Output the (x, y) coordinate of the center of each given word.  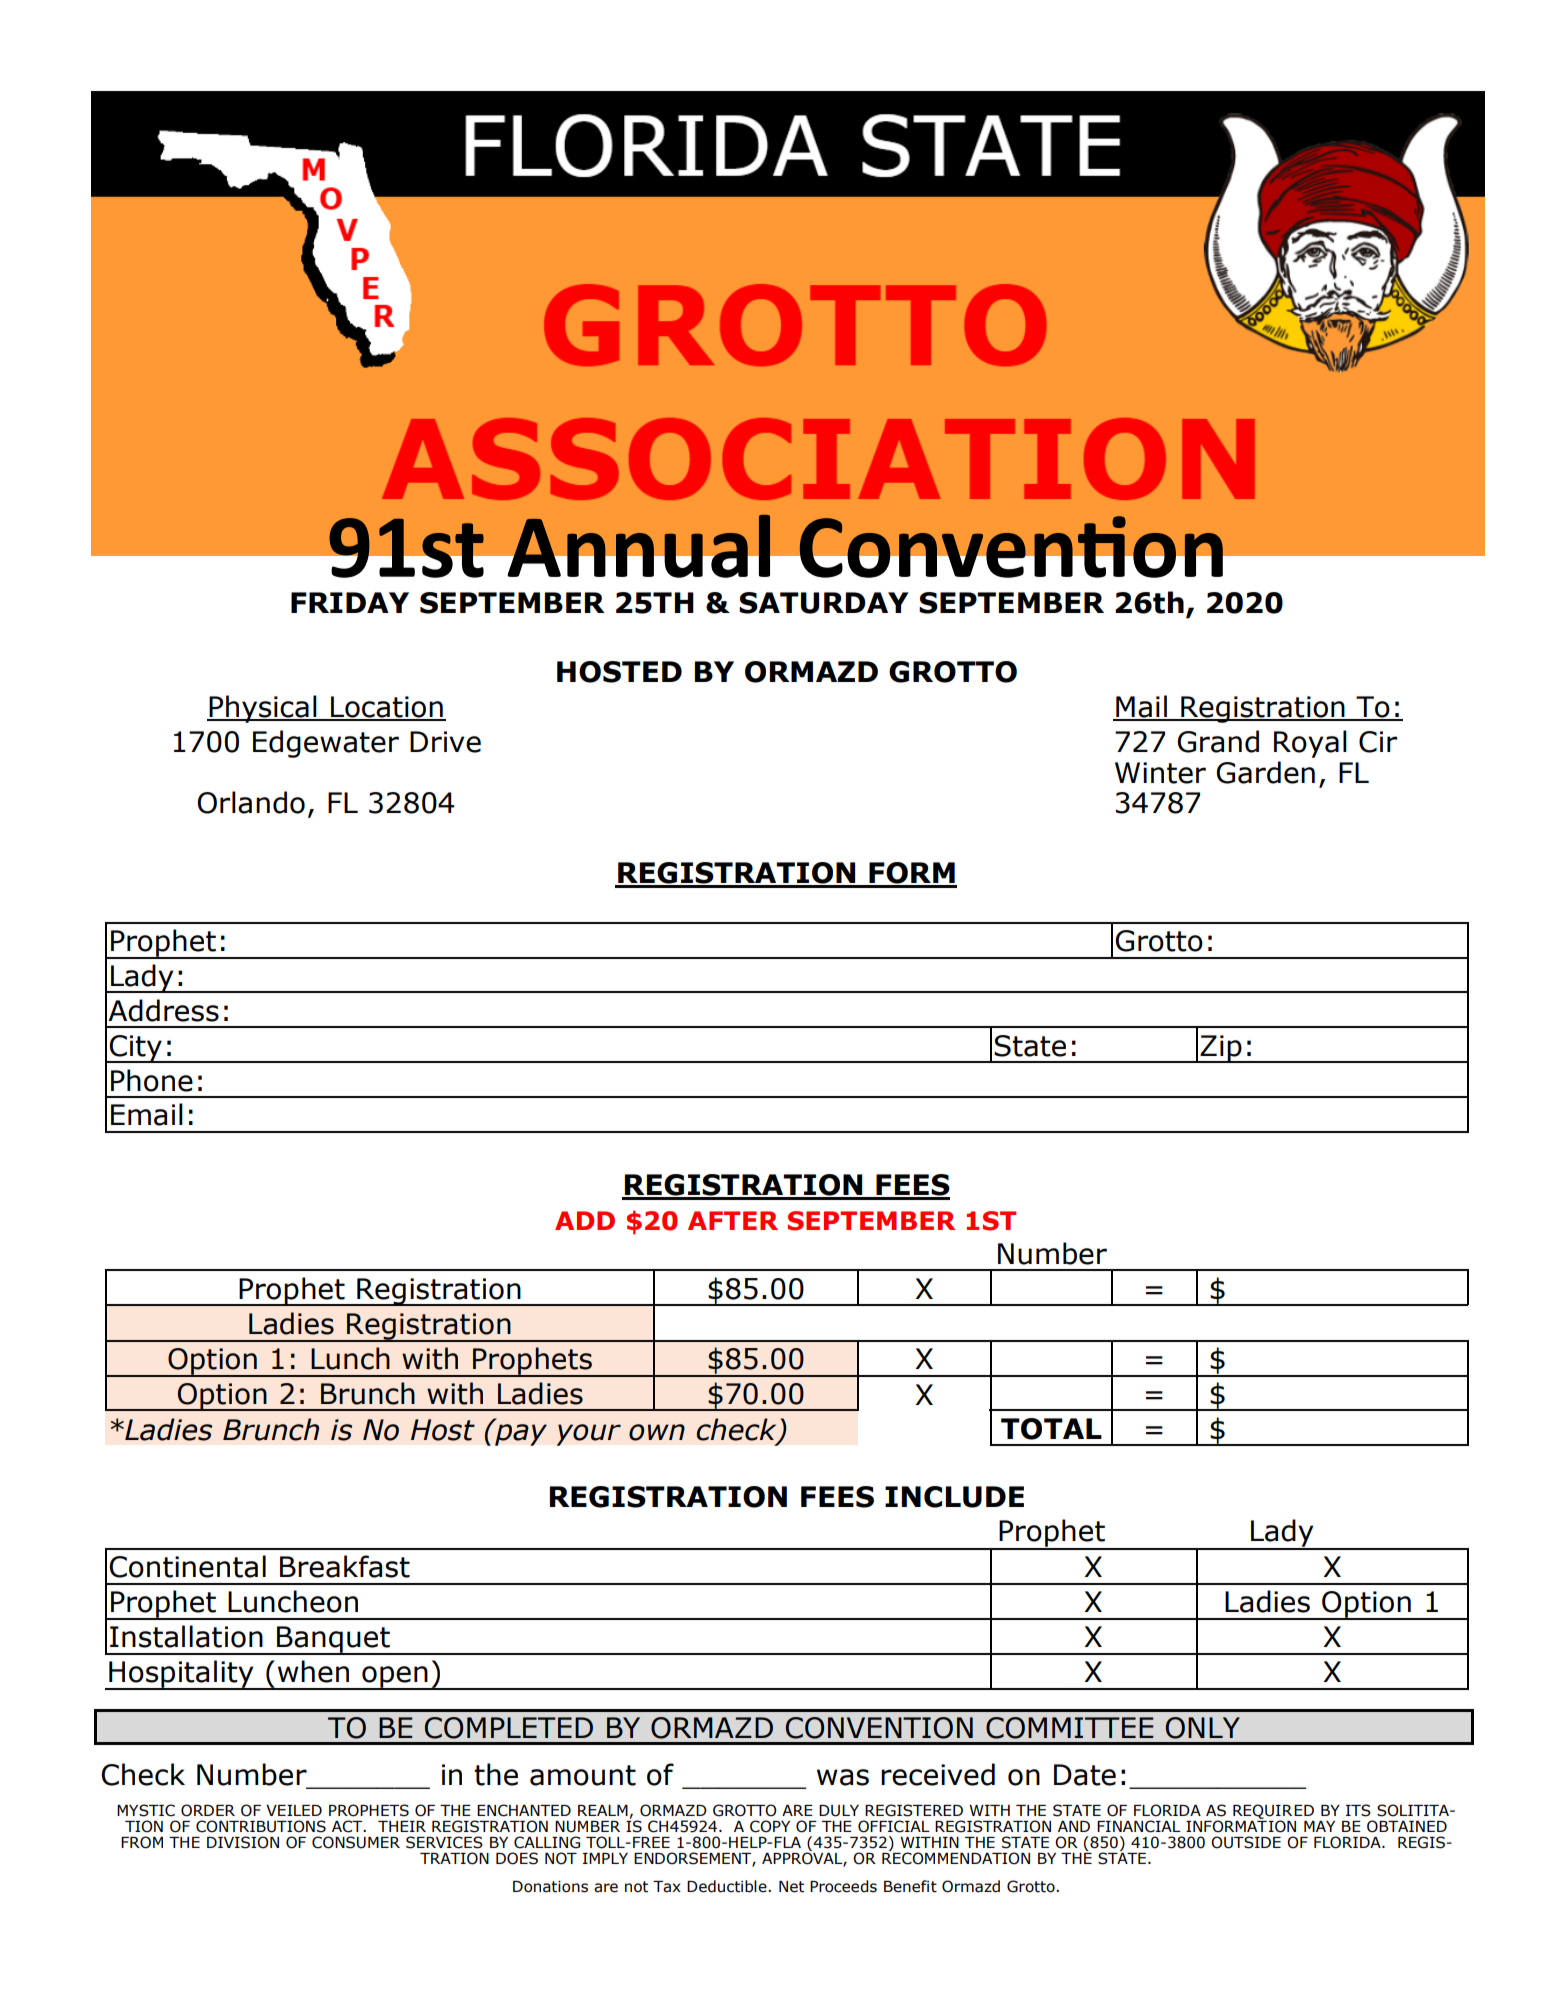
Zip (1221, 1049)
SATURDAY (823, 603)
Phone (152, 1080)
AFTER (733, 1220)
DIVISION (243, 1842)
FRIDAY (350, 602)
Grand (1218, 741)
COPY (770, 1826)
